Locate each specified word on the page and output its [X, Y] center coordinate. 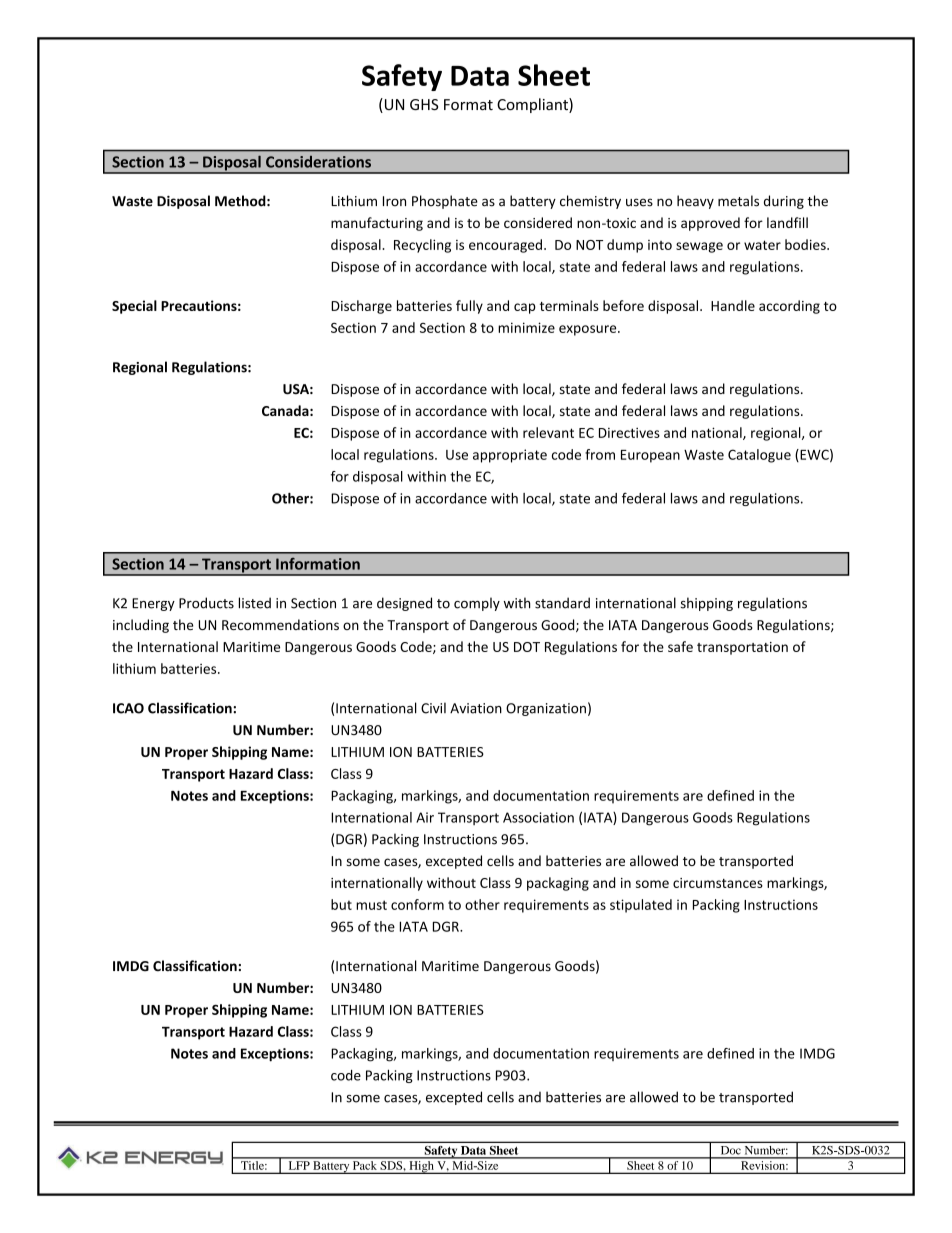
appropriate [510, 456]
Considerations [318, 162]
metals [738, 201]
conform [417, 904]
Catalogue [759, 456]
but [341, 904]
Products [206, 603]
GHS [424, 104]
